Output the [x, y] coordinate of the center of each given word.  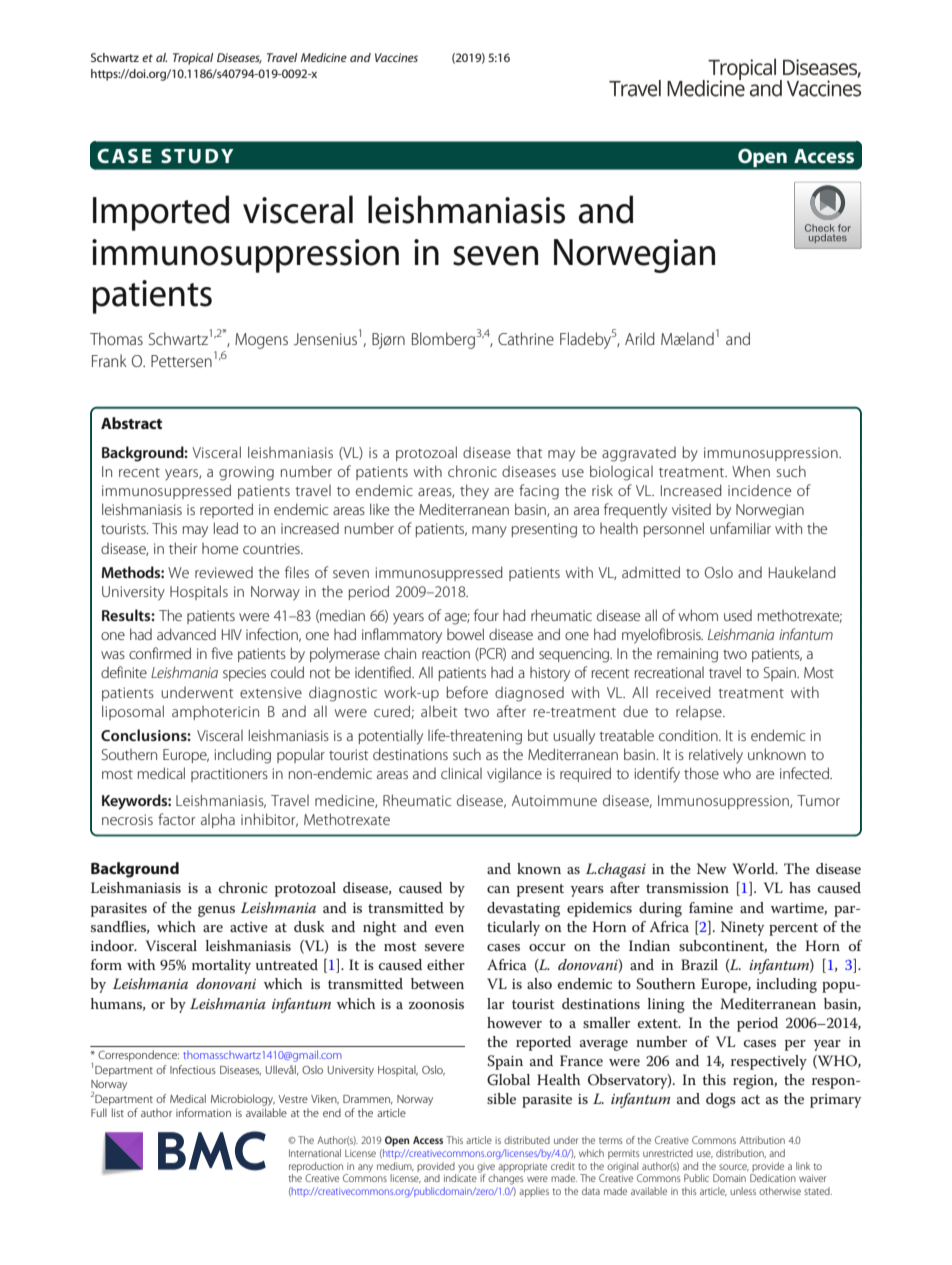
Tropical [193, 59]
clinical [461, 773]
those [701, 773]
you [466, 1168]
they [474, 492]
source [734, 1167]
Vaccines [396, 57]
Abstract [131, 423]
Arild [640, 338]
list [118, 1112]
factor [176, 819]
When [751, 471]
